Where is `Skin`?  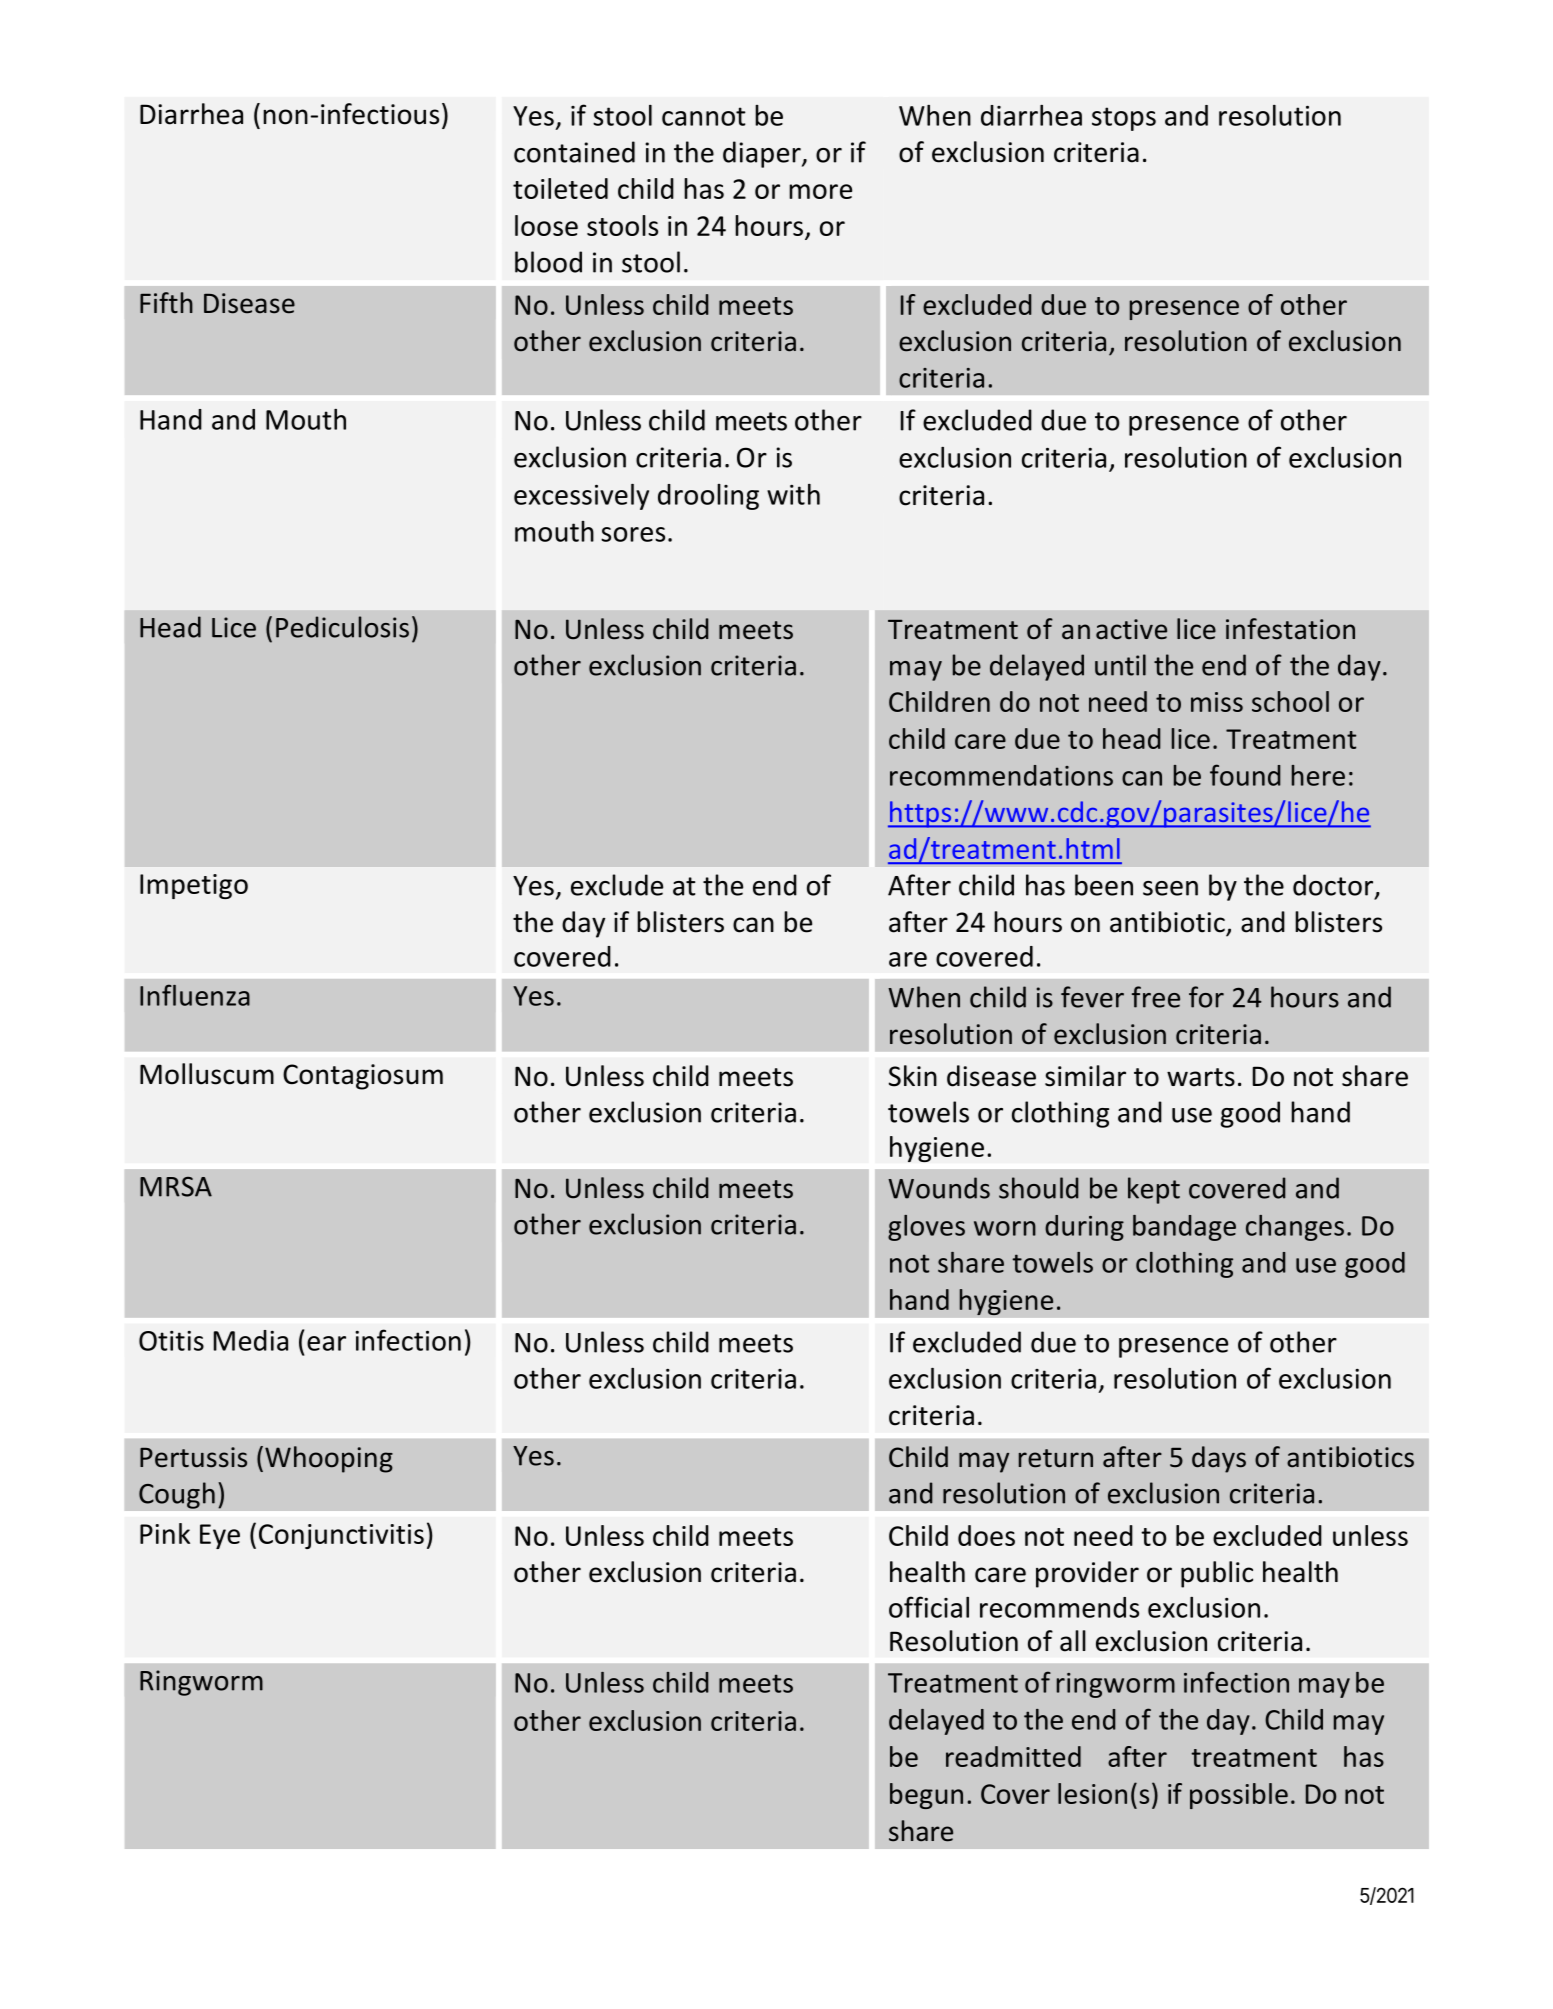
Skin is located at coordinates (913, 1076).
